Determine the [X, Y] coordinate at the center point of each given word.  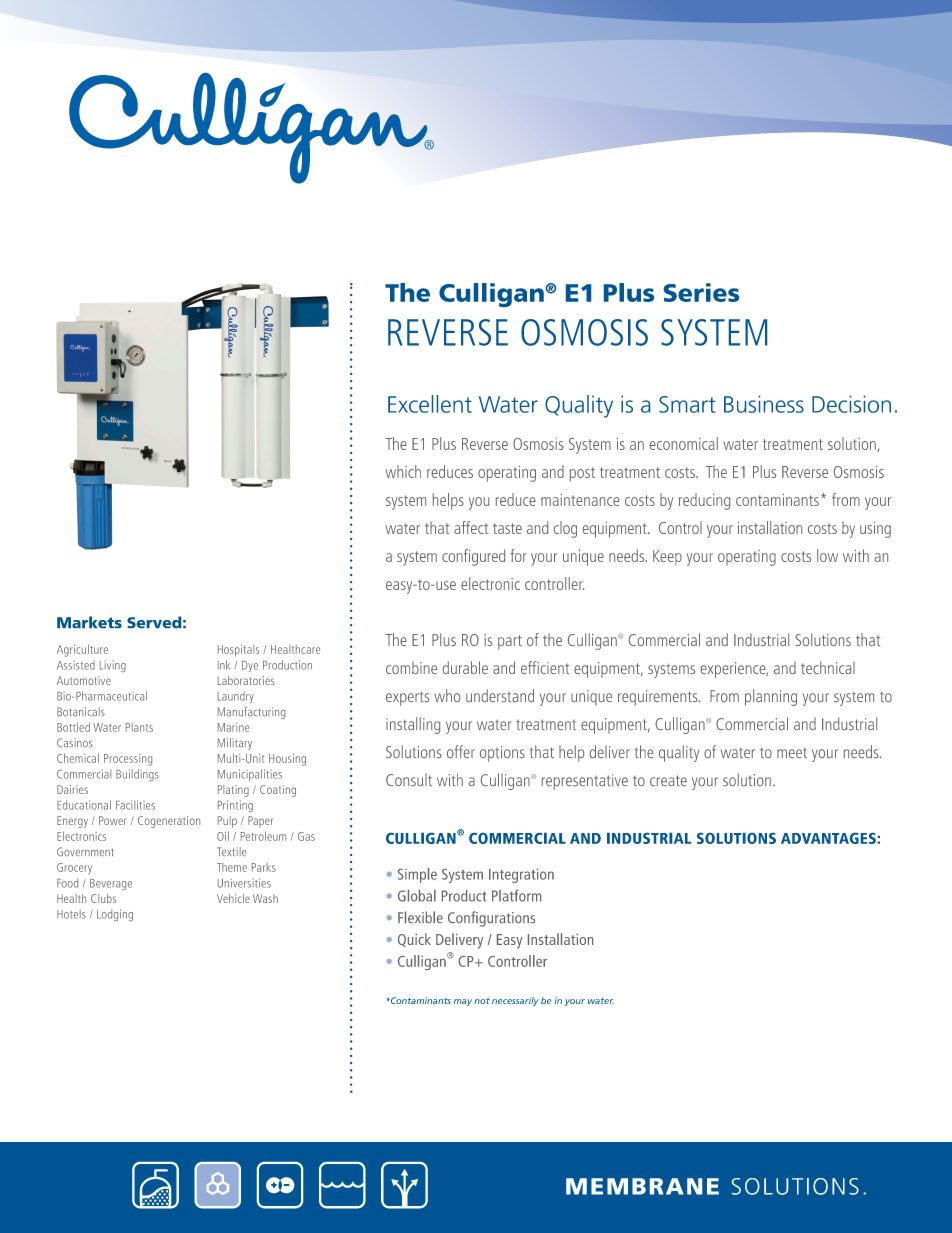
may [463, 1002]
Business [764, 404]
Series [701, 292]
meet [792, 752]
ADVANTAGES [828, 838]
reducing [704, 501]
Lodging [115, 915]
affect [471, 527]
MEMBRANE [642, 1186]
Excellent [430, 404]
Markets [89, 622]
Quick [414, 940]
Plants [139, 727]
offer [461, 751]
